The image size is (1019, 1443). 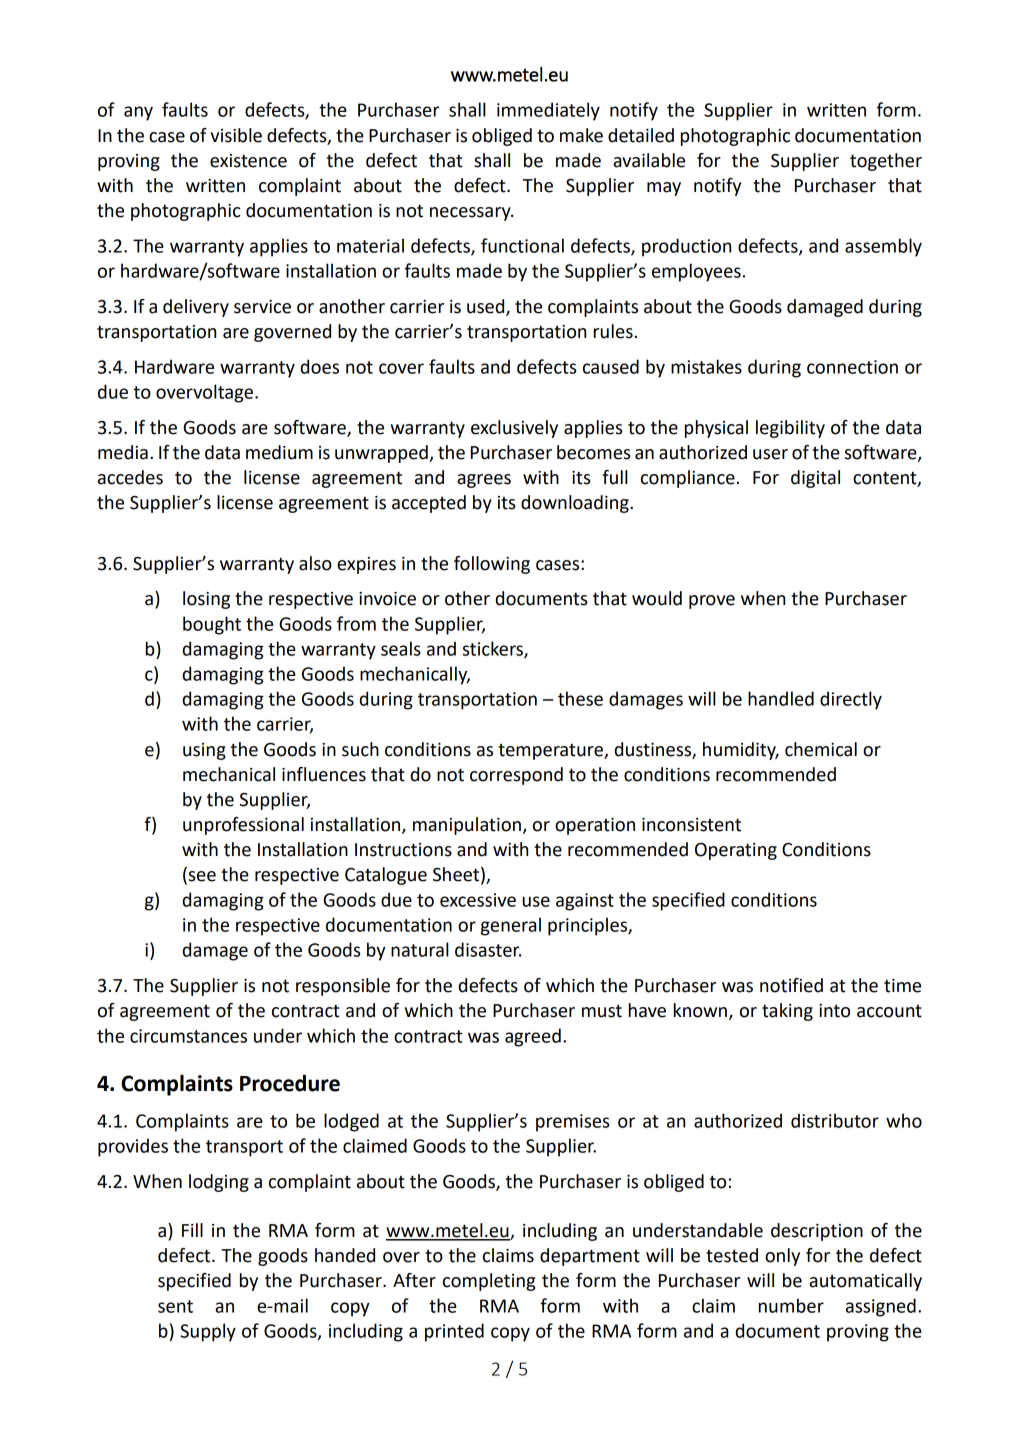 I want to click on Supply, so click(x=208, y=1332).
